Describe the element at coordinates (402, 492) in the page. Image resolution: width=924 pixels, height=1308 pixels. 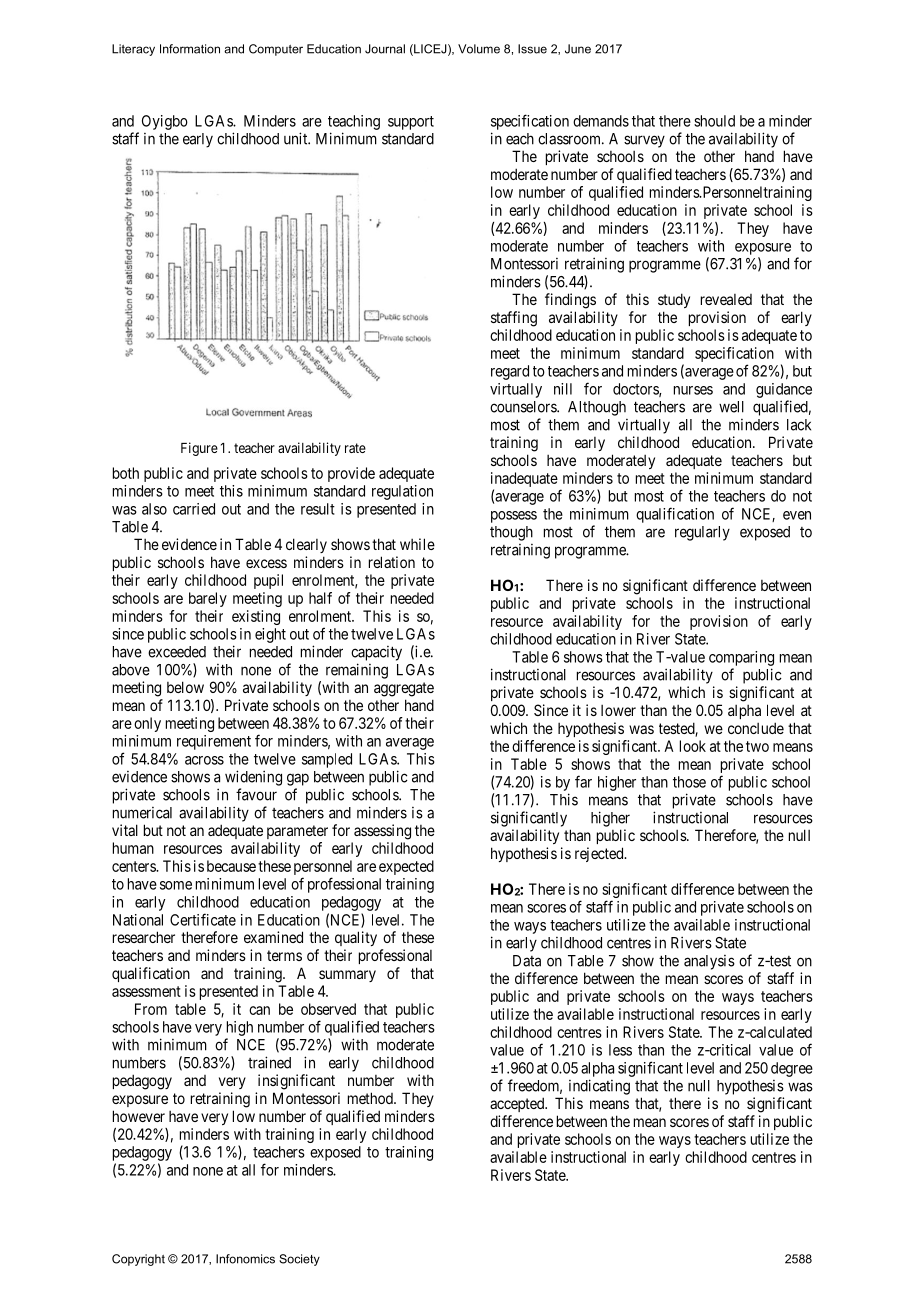
I see `regulation` at that location.
